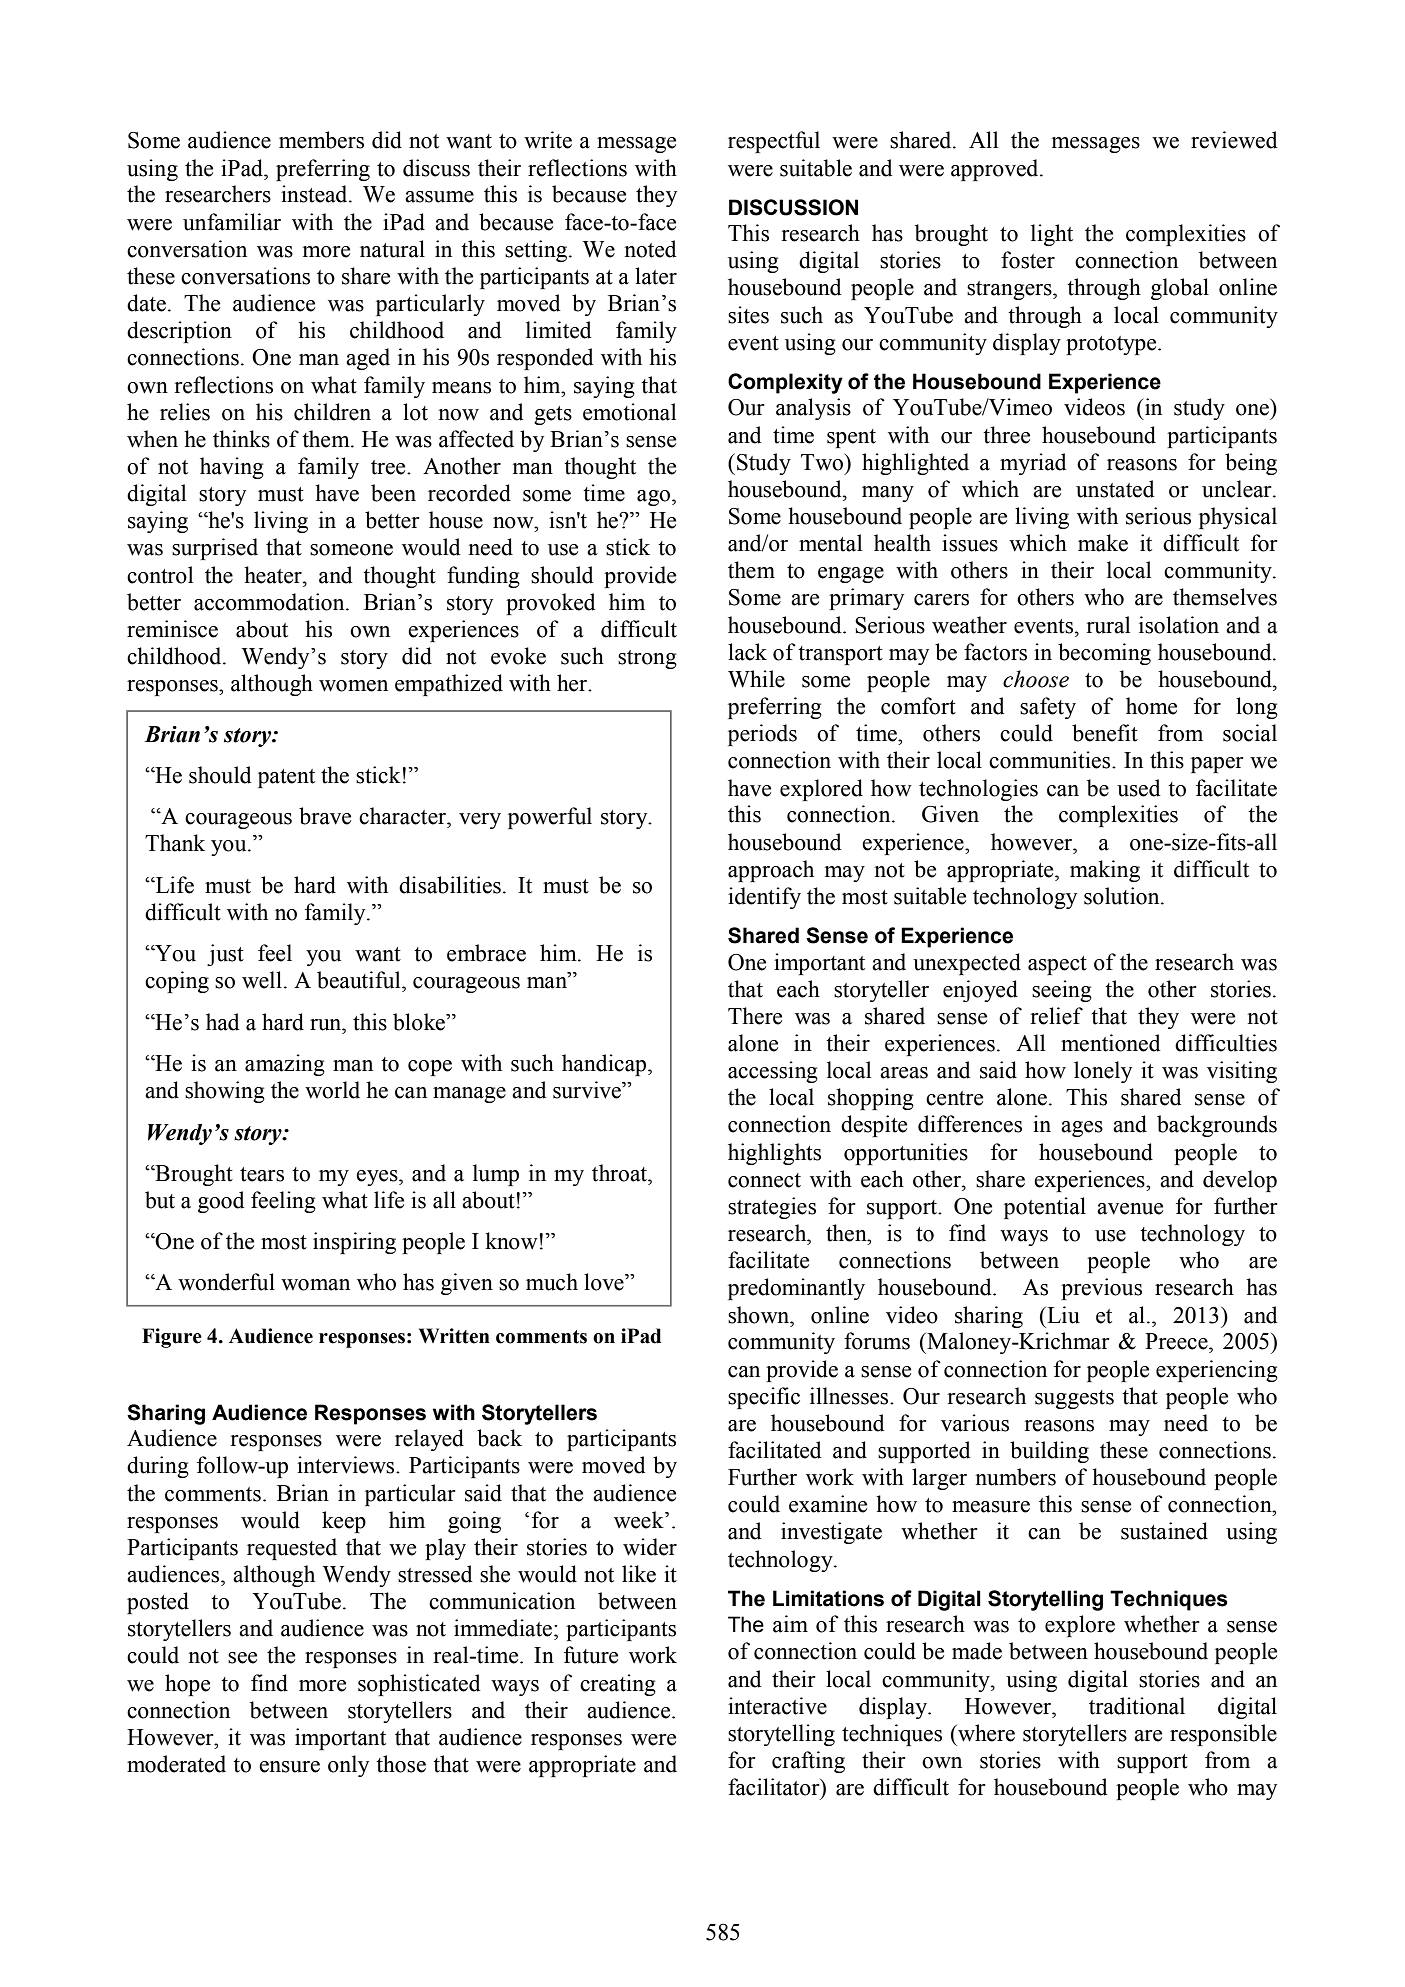 The height and width of the image is (1987, 1405). Describe the element at coordinates (1234, 140) in the image. I see `reviewed` at that location.
